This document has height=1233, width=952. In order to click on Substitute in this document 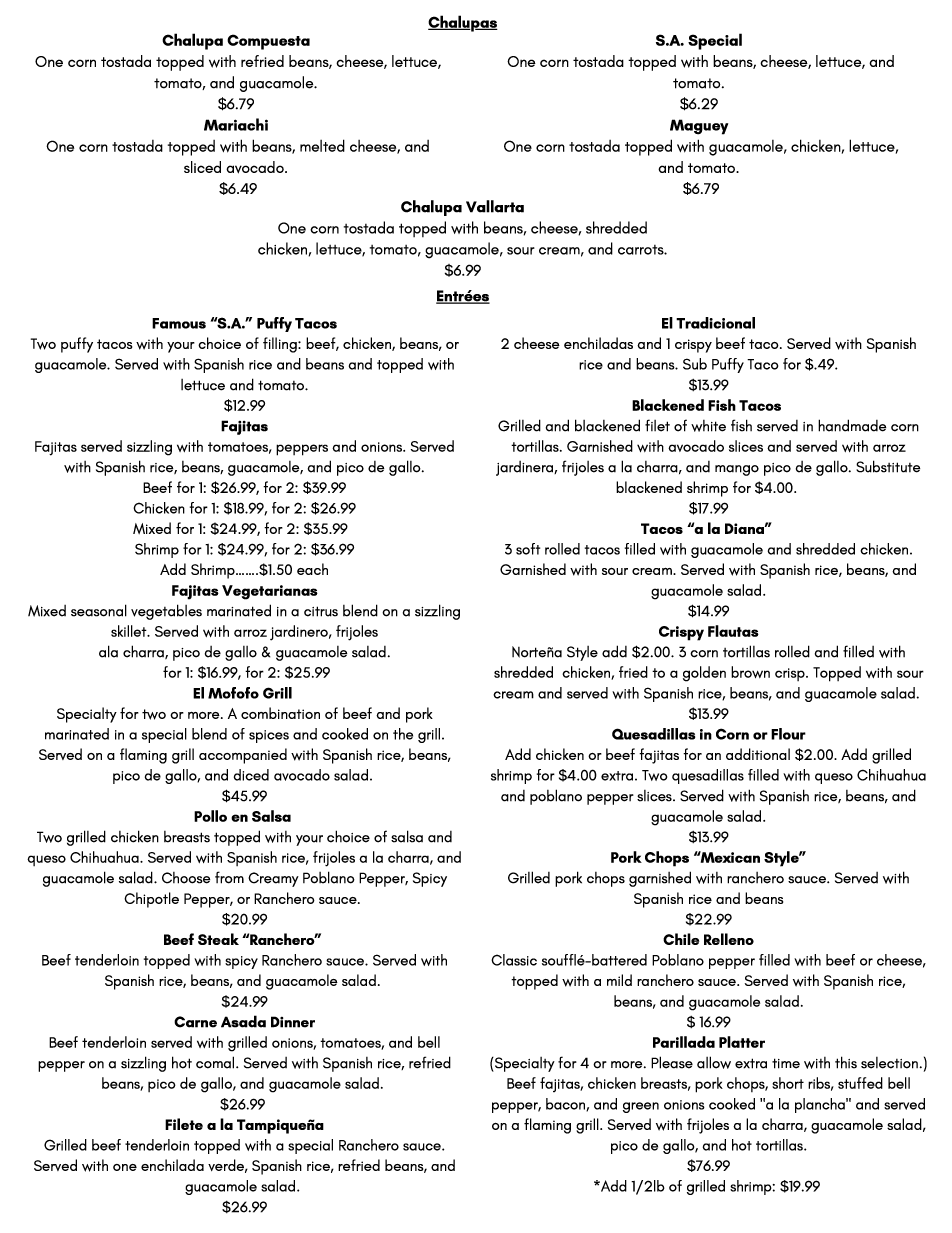, I will do `click(888, 466)`.
